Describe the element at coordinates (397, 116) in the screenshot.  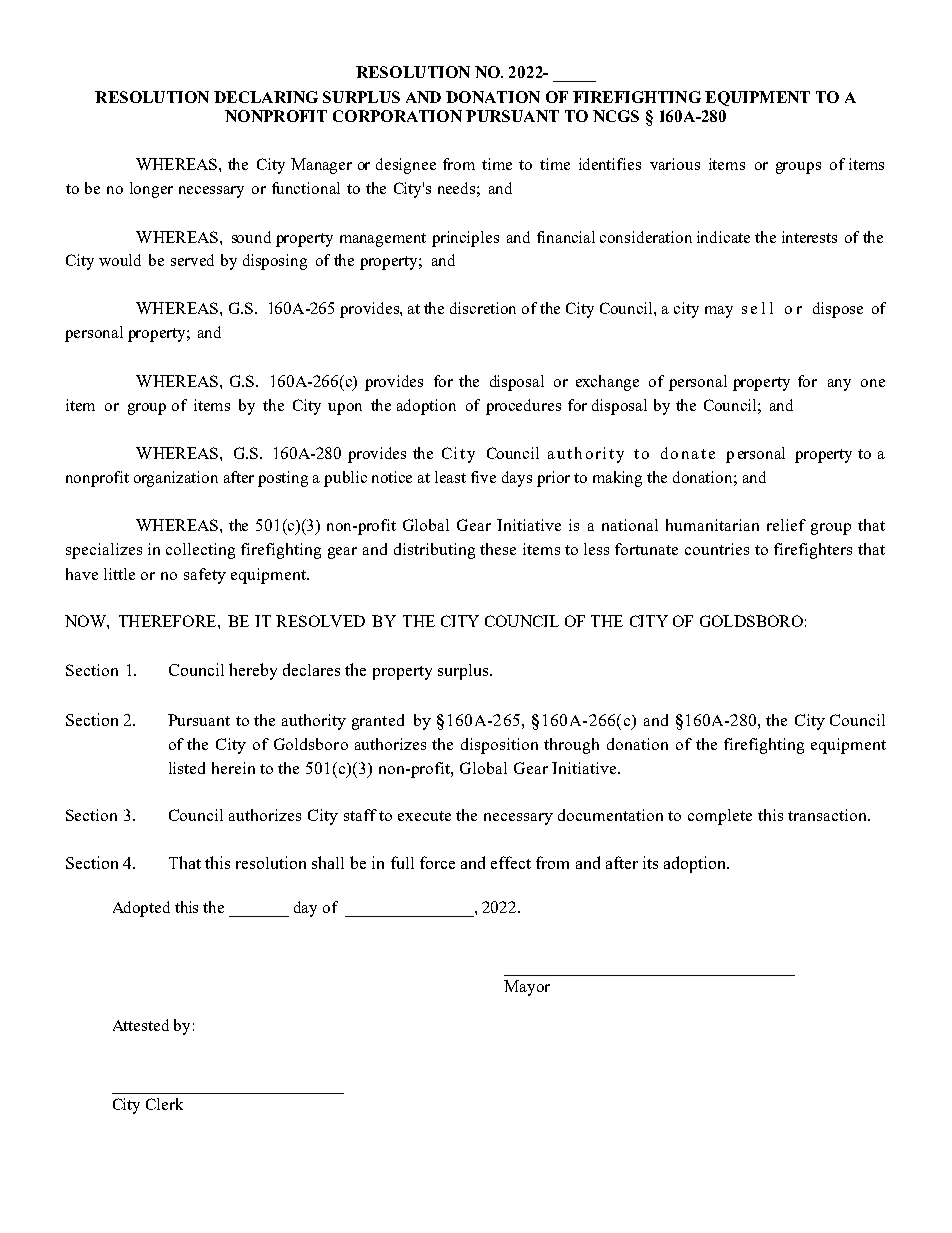
I see `CORPORATION` at that location.
